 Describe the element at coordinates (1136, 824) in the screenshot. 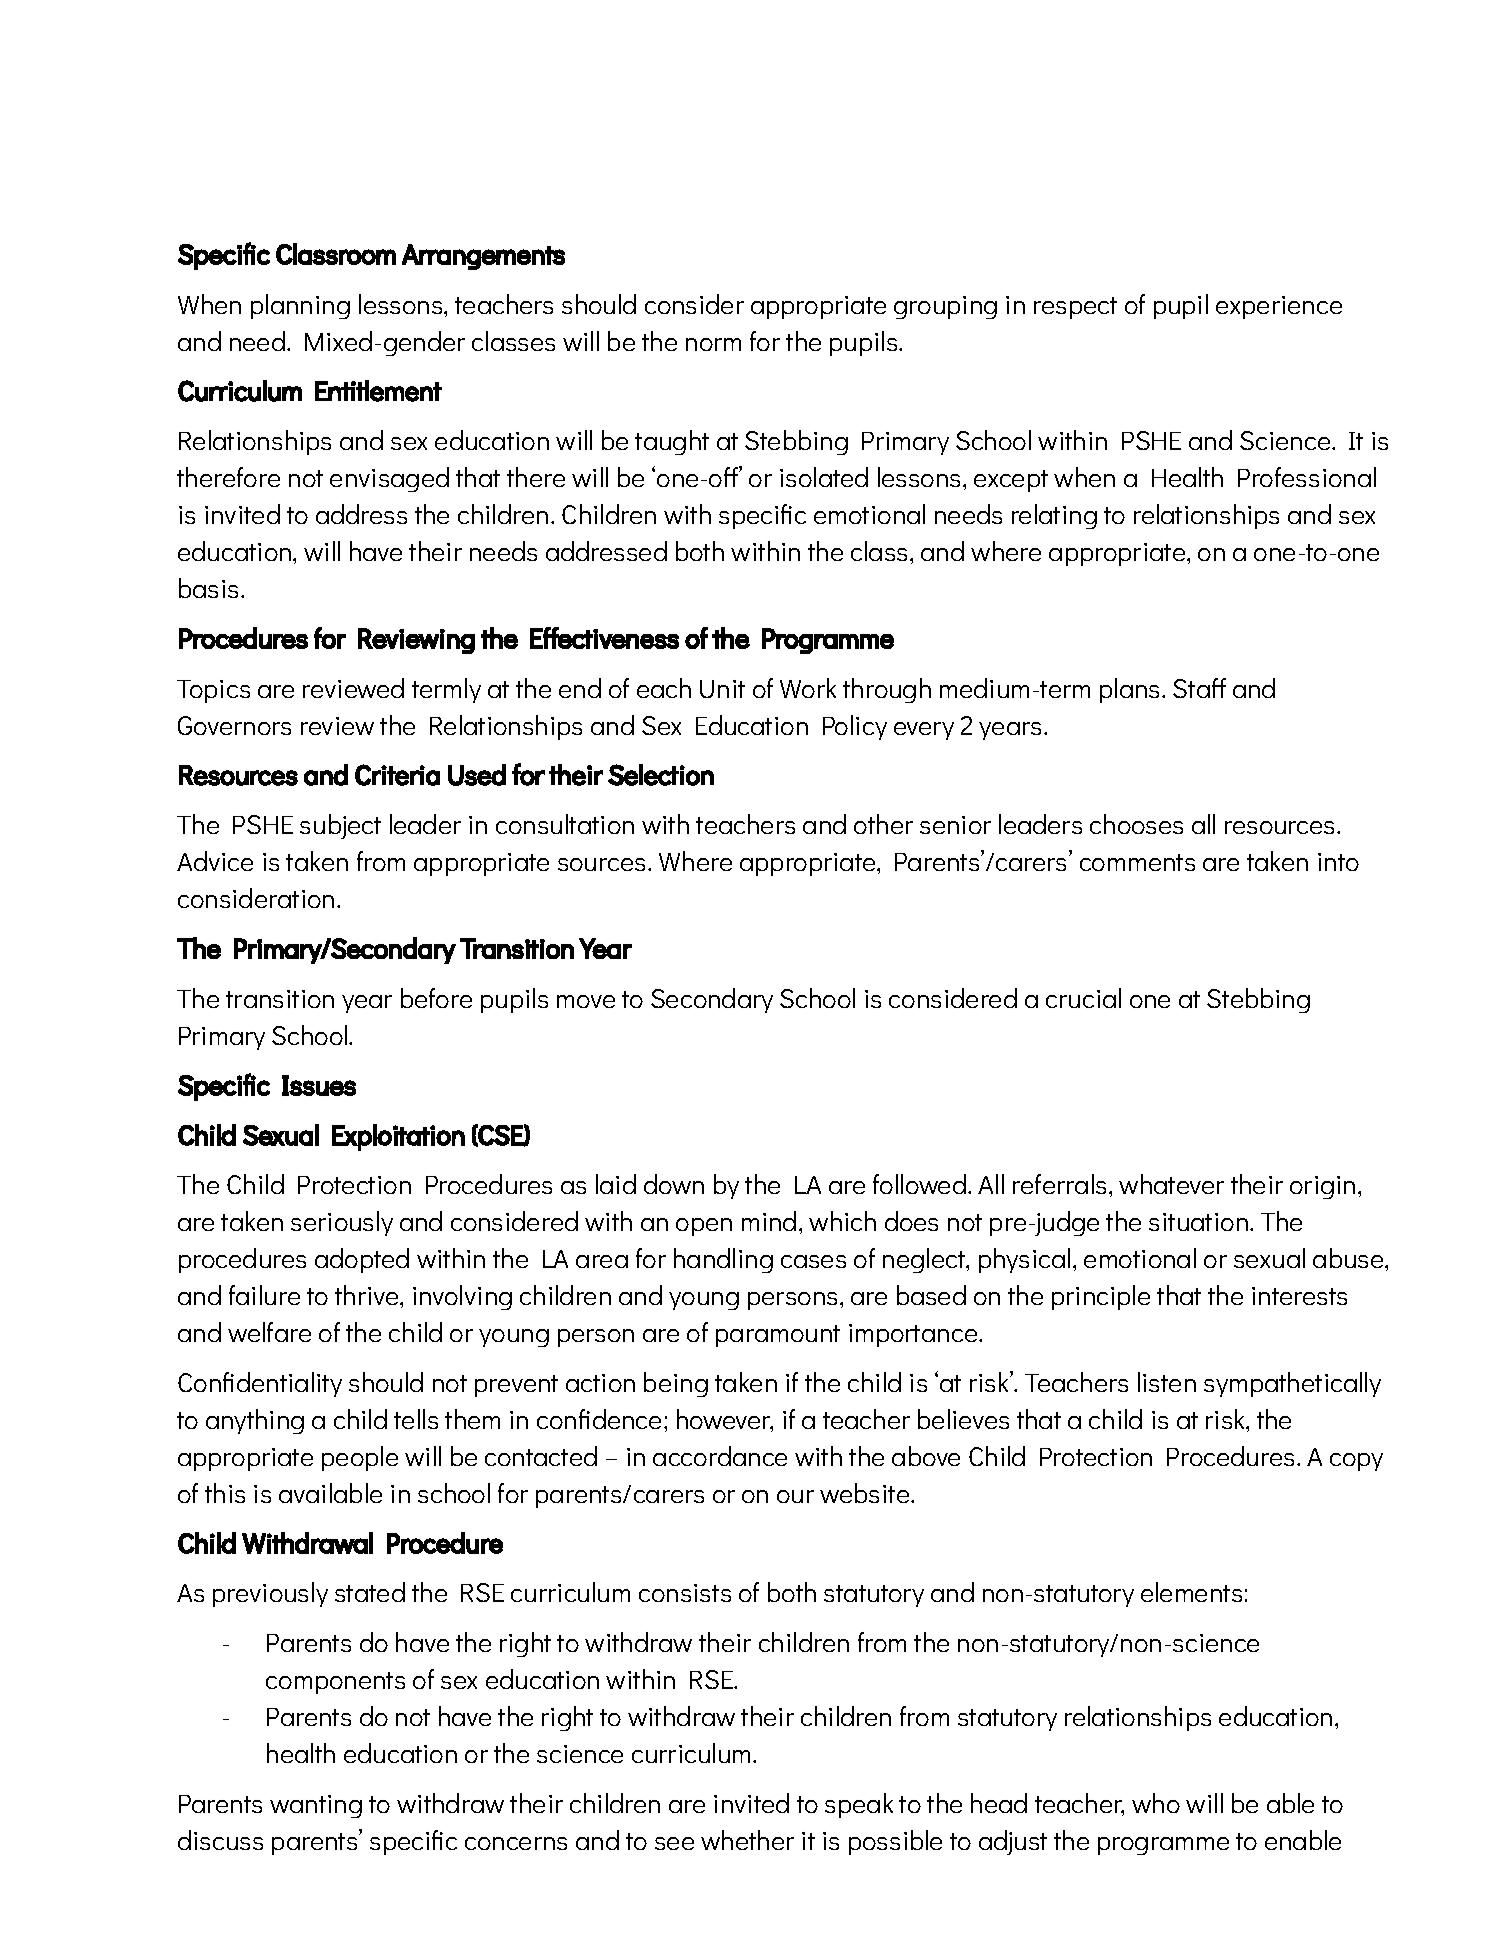

I see `chooses` at that location.
